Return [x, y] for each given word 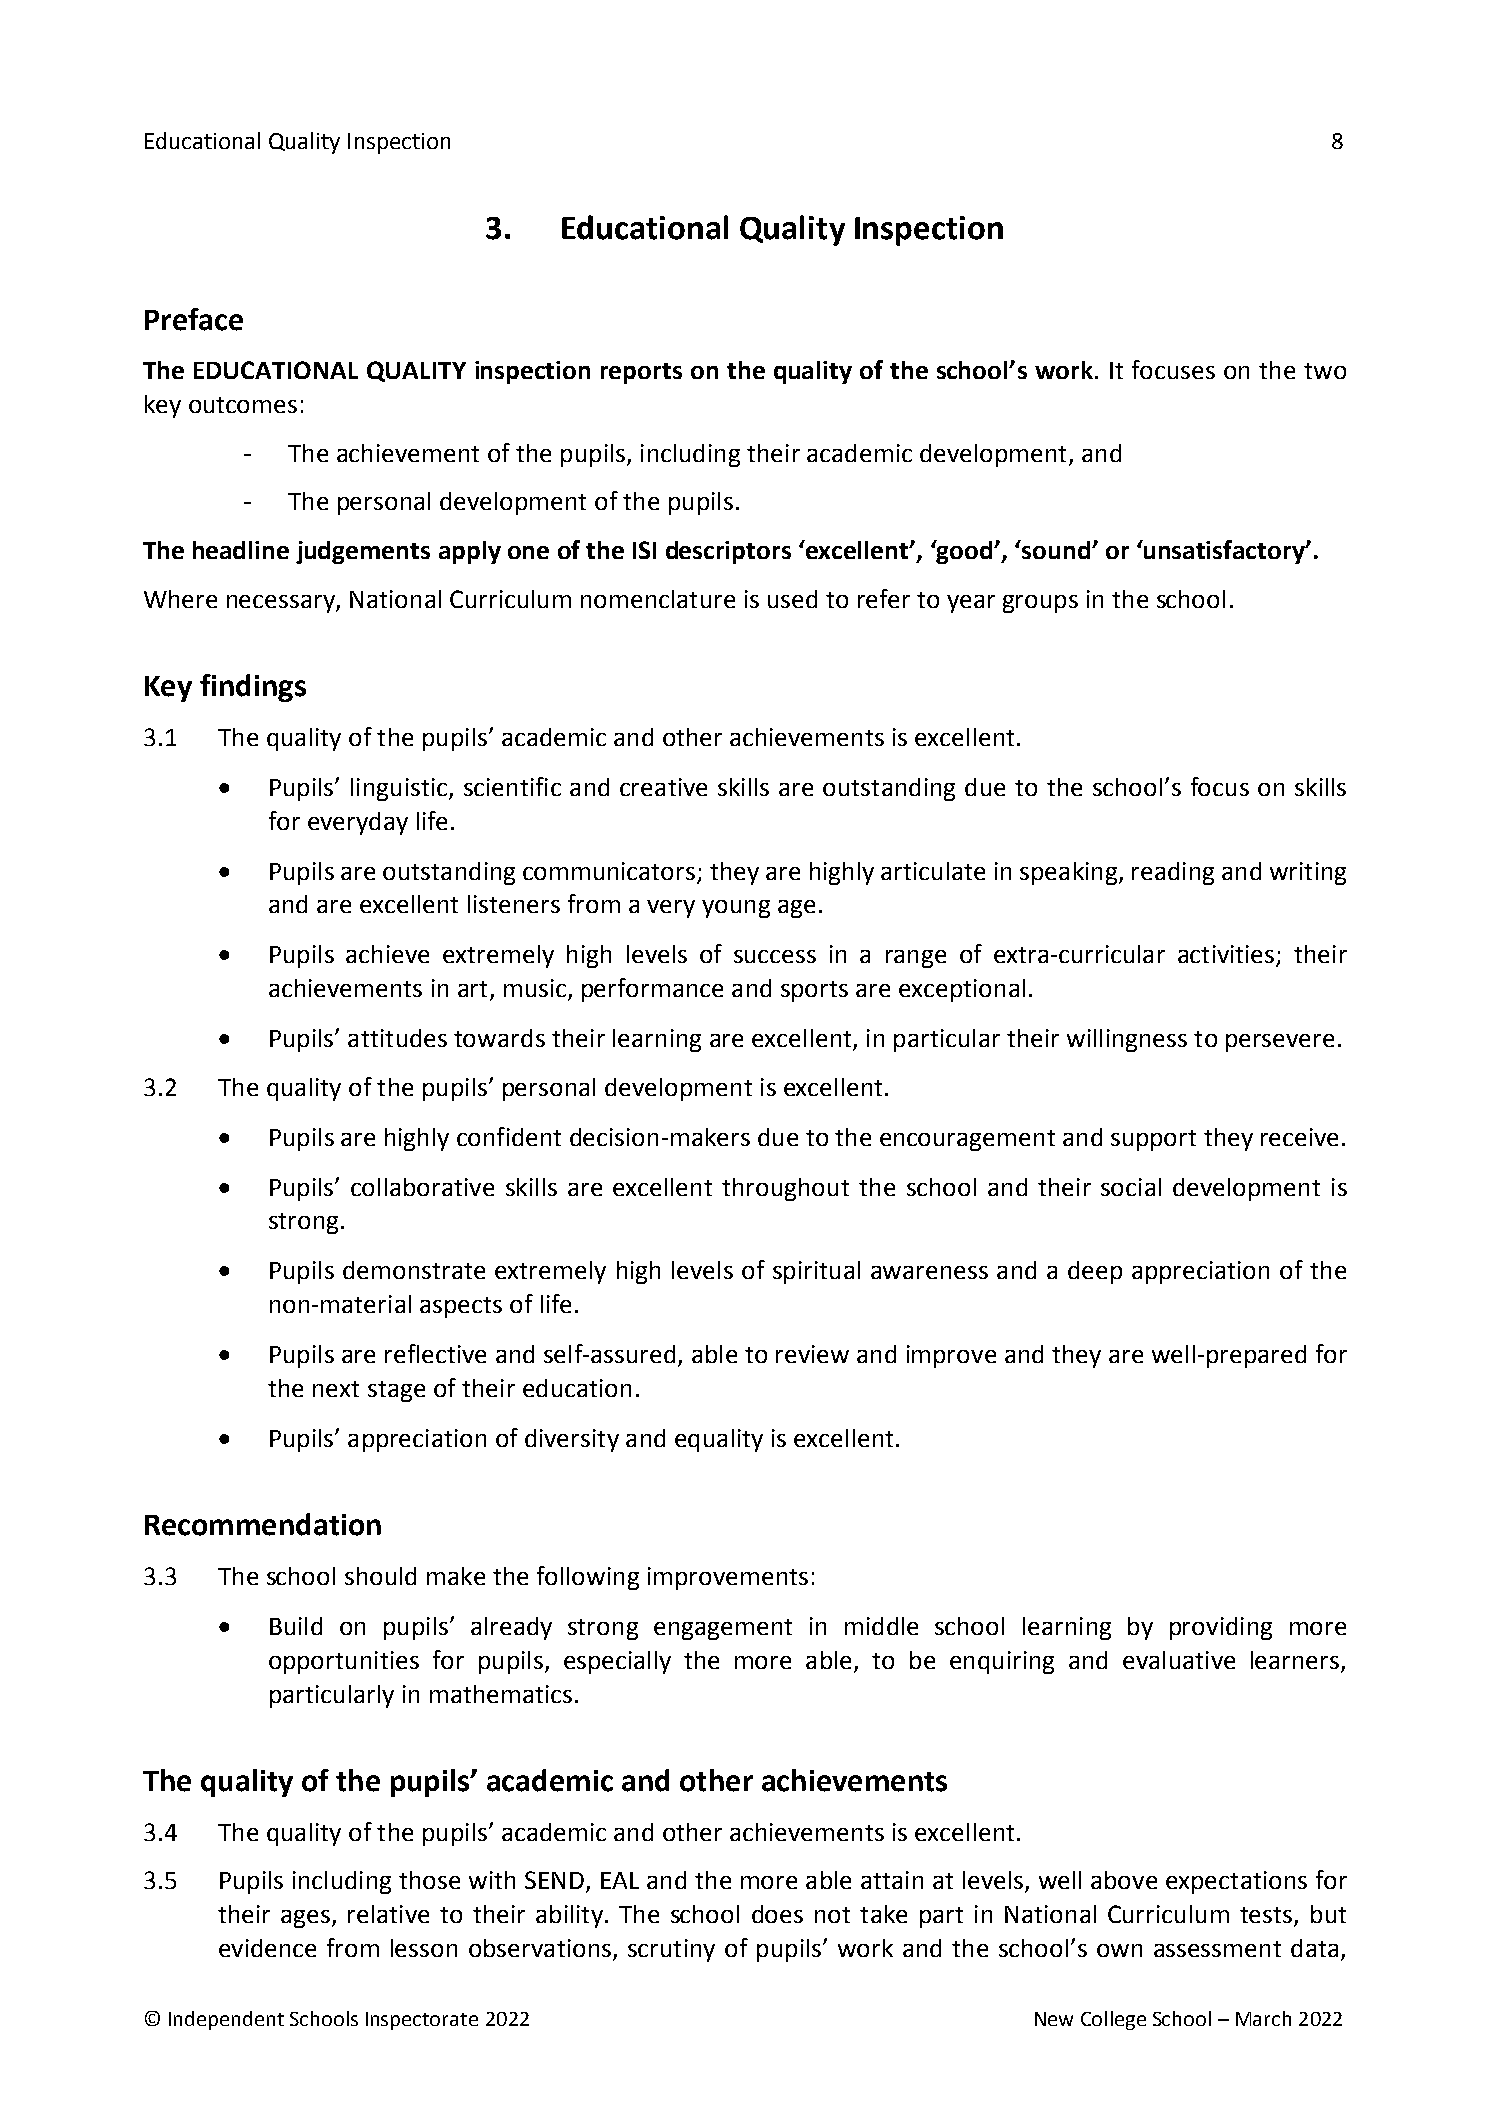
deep [1095, 1272]
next [336, 1389]
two [1325, 371]
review [812, 1354]
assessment [1217, 1949]
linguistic [399, 789]
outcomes [243, 405]
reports [641, 373]
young [736, 909]
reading [1173, 873]
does [777, 1914]
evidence [267, 1948]
